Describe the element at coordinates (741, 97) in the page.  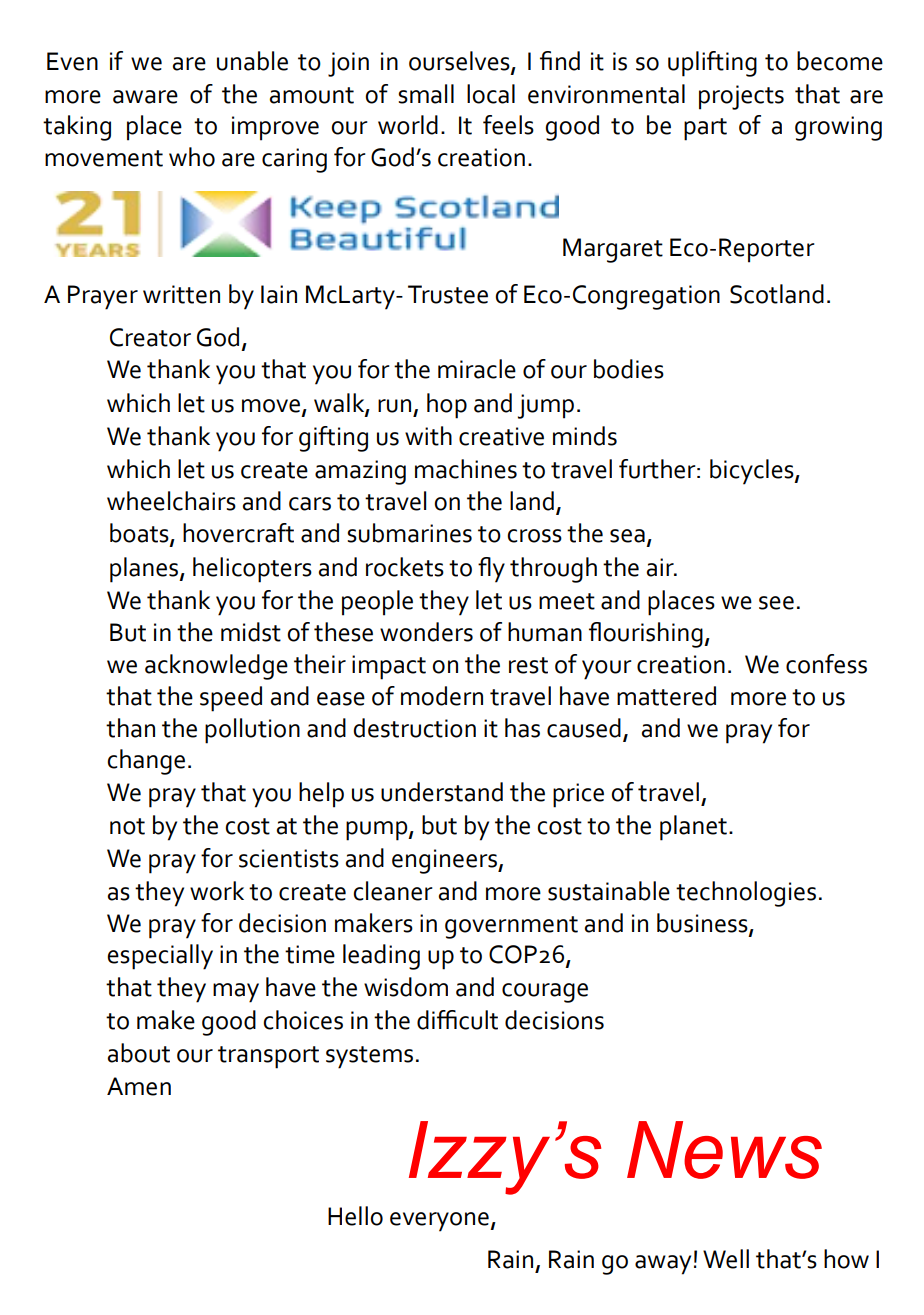
I see `projects` at that location.
